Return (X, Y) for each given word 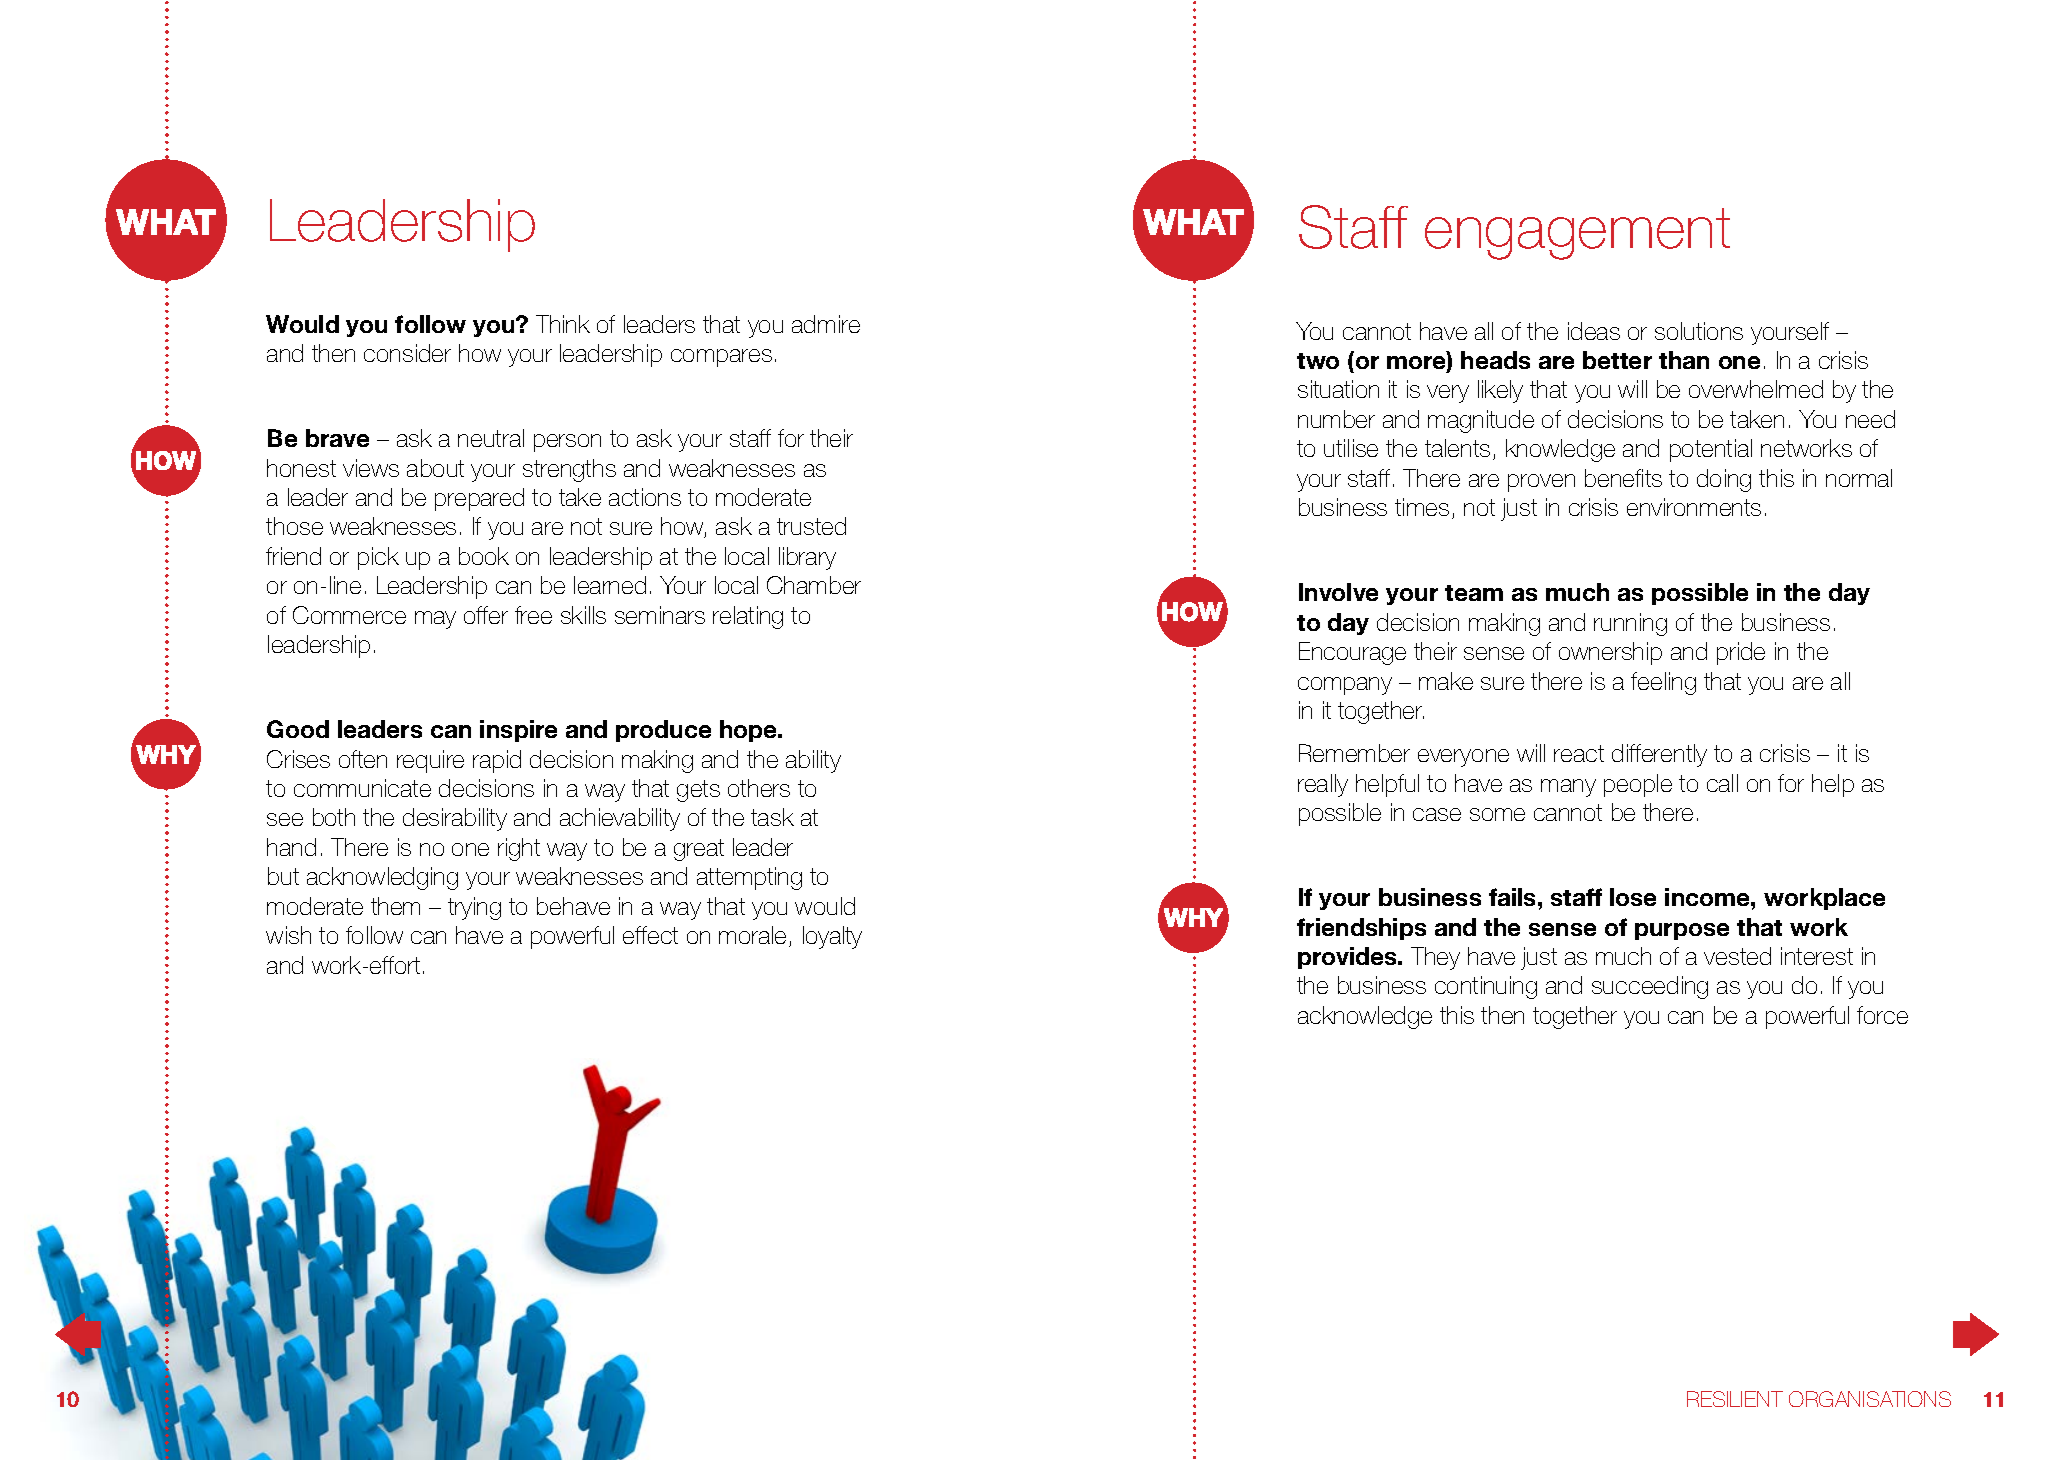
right (519, 849)
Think (563, 324)
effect (650, 935)
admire (826, 324)
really (1323, 785)
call (1722, 783)
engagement (1577, 234)
